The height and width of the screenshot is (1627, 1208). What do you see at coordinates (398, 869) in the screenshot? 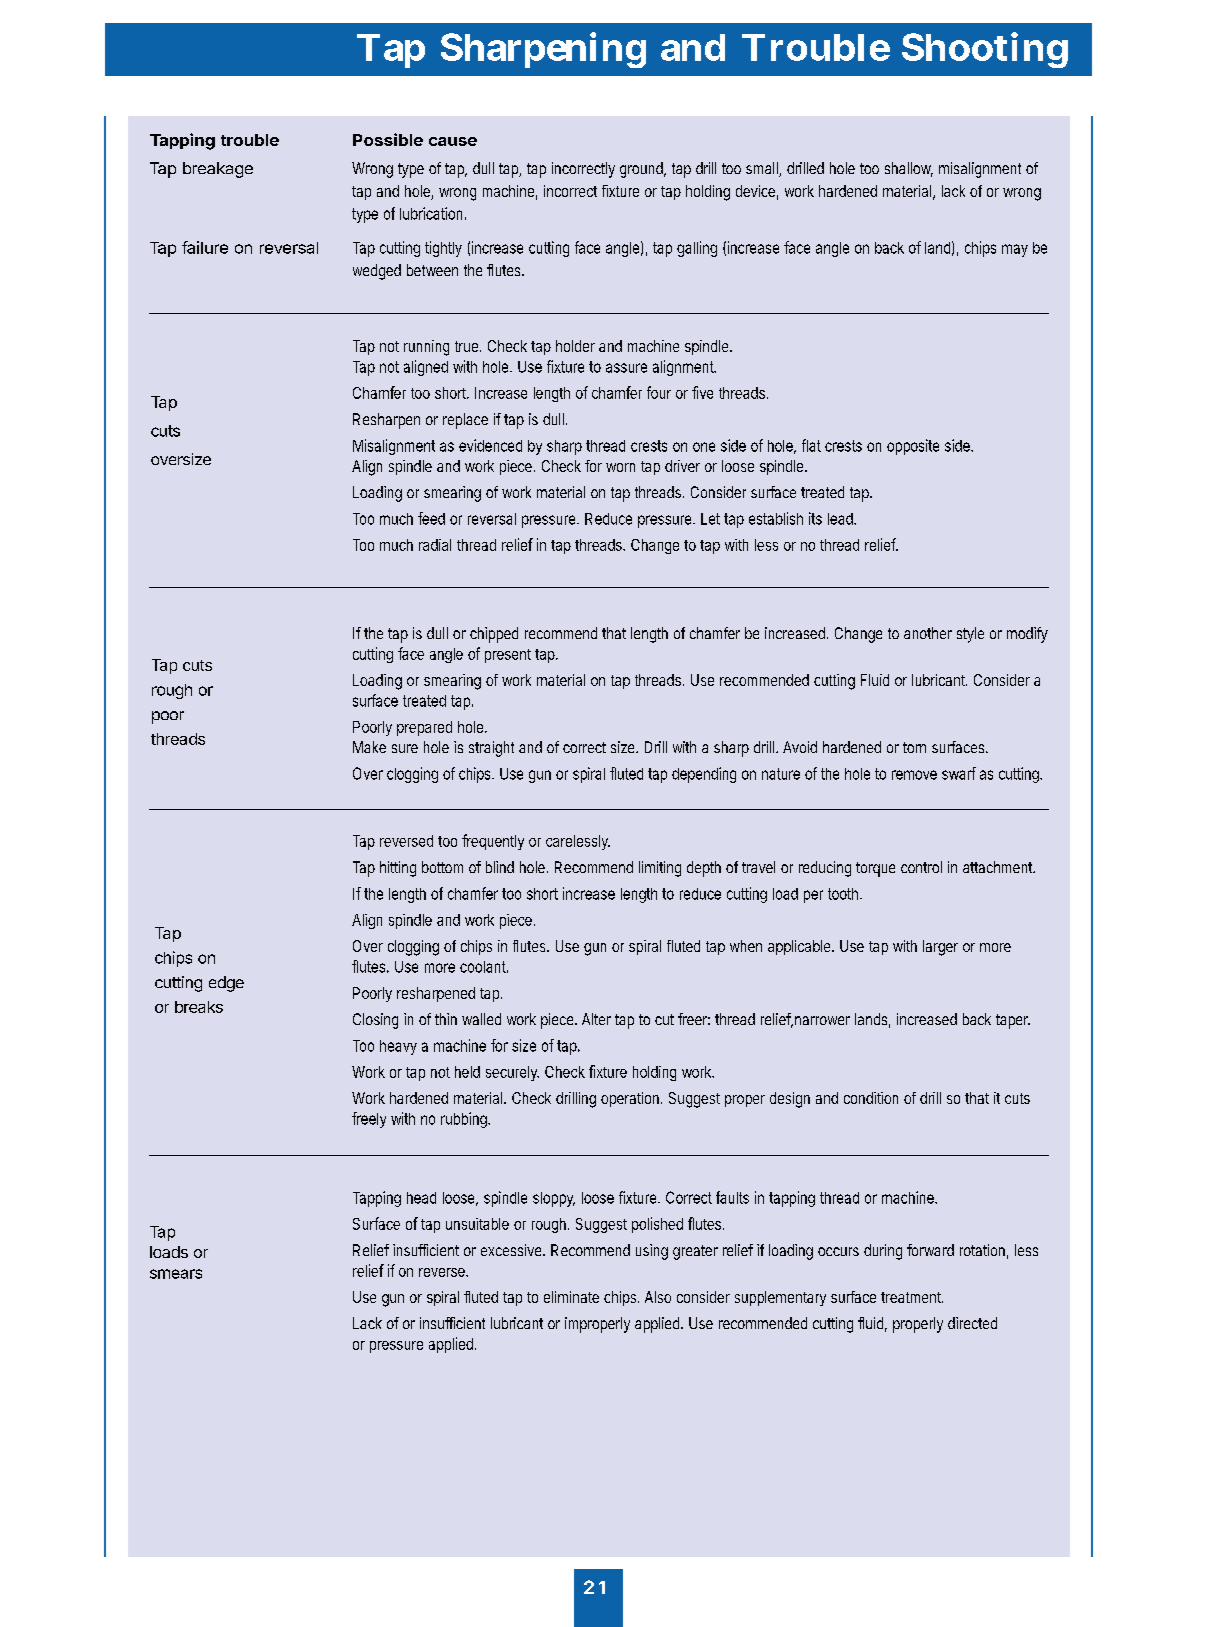
I see `hitting` at bounding box center [398, 869].
